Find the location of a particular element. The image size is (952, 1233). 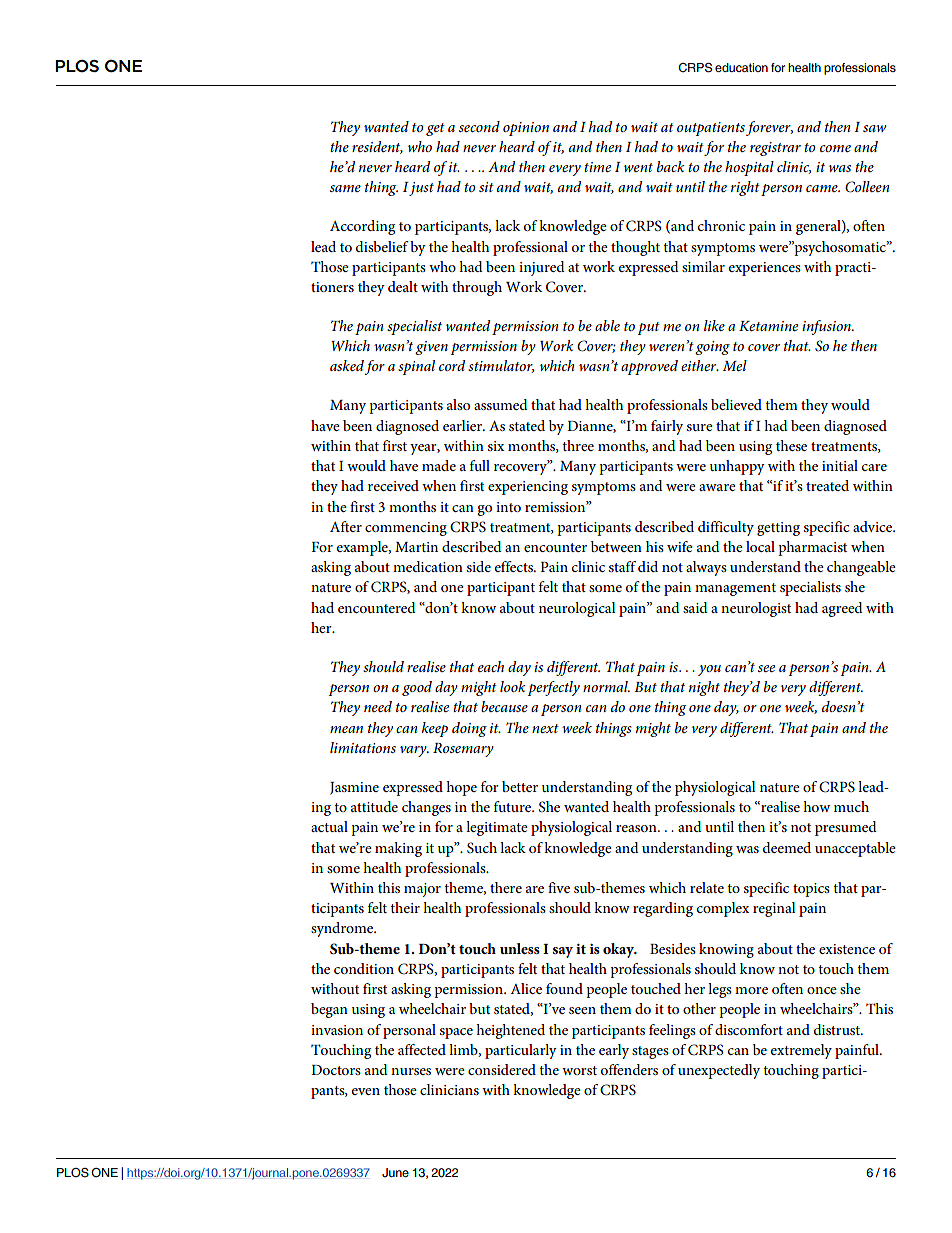

second is located at coordinates (479, 126).
